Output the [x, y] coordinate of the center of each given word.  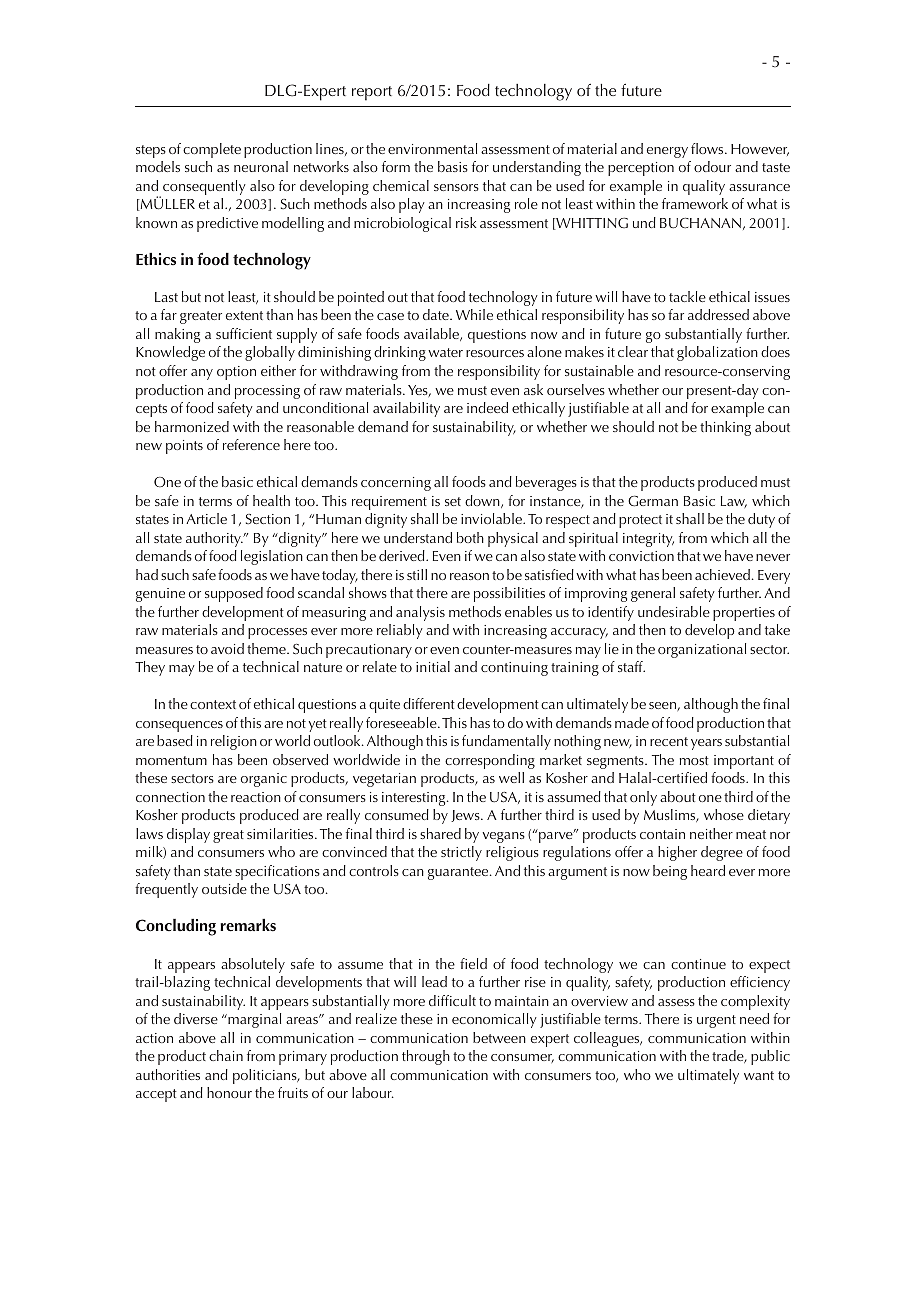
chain [226, 1055]
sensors [456, 187]
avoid [227, 648]
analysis [420, 613]
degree [722, 853]
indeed [487, 407]
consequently [204, 187]
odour [712, 166]
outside [224, 888]
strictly [461, 853]
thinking [725, 428]
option [236, 373]
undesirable [674, 611]
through [426, 1057]
